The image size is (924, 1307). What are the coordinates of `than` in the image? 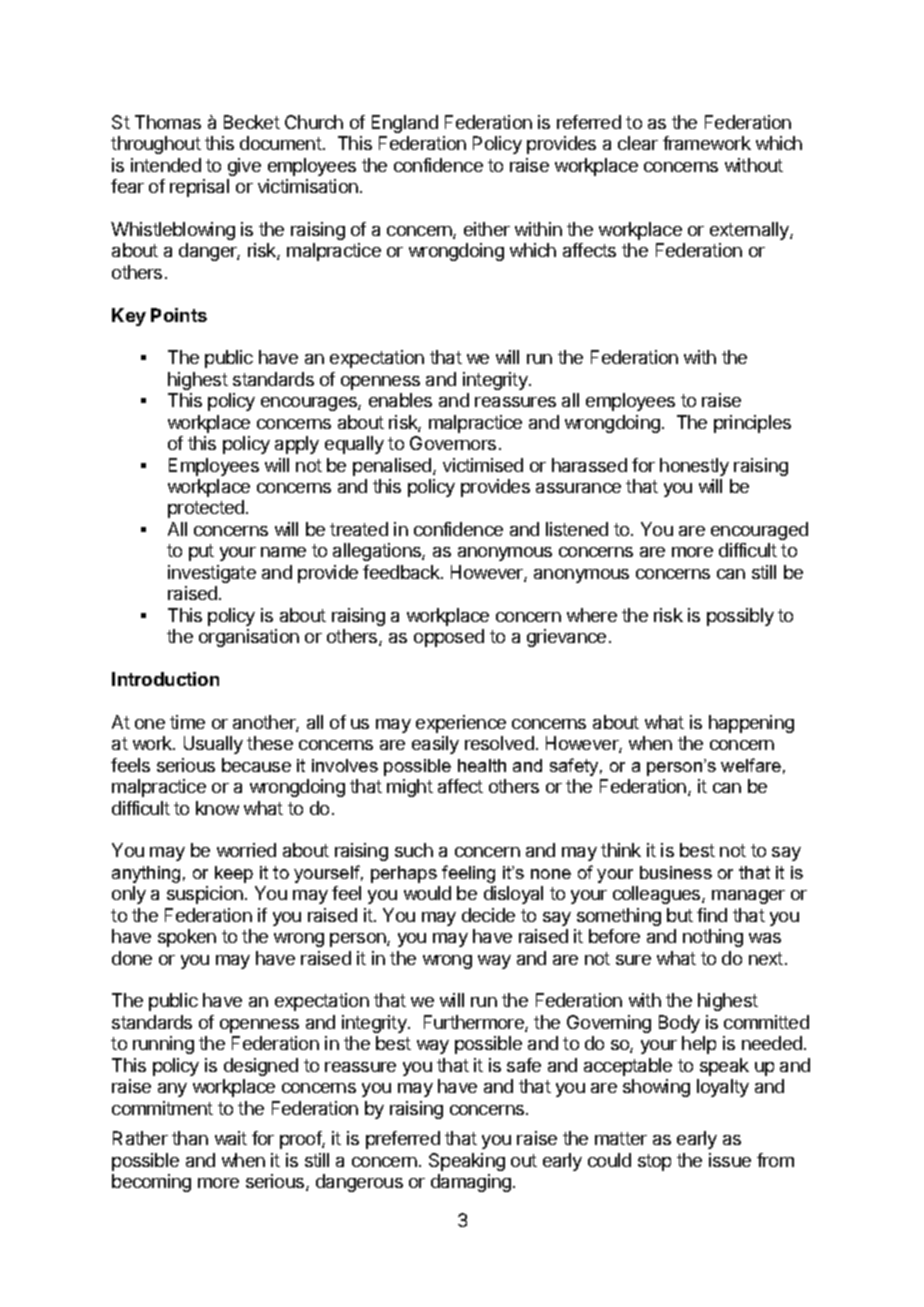 It's located at (190, 1138).
